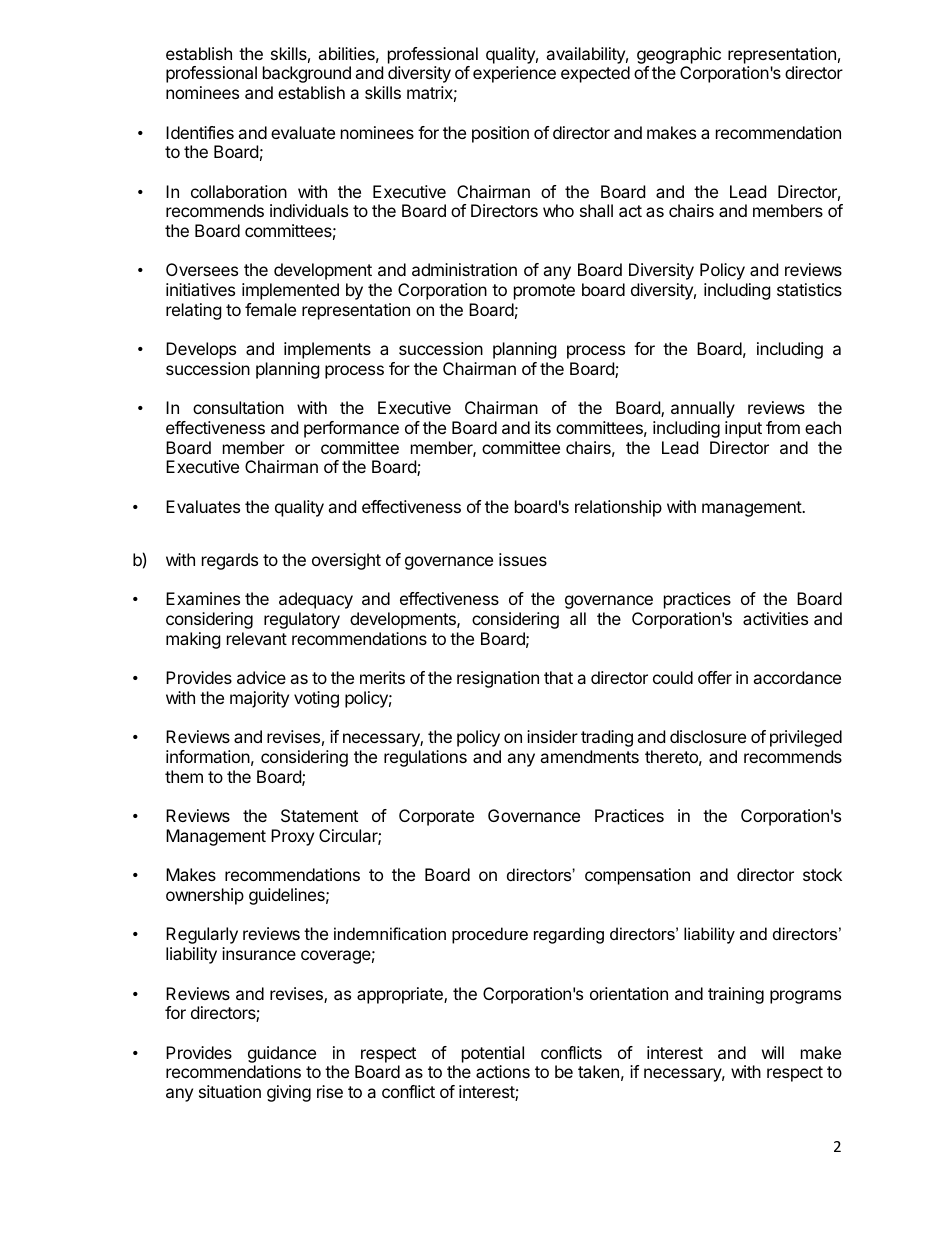  I want to click on promote, so click(544, 292).
